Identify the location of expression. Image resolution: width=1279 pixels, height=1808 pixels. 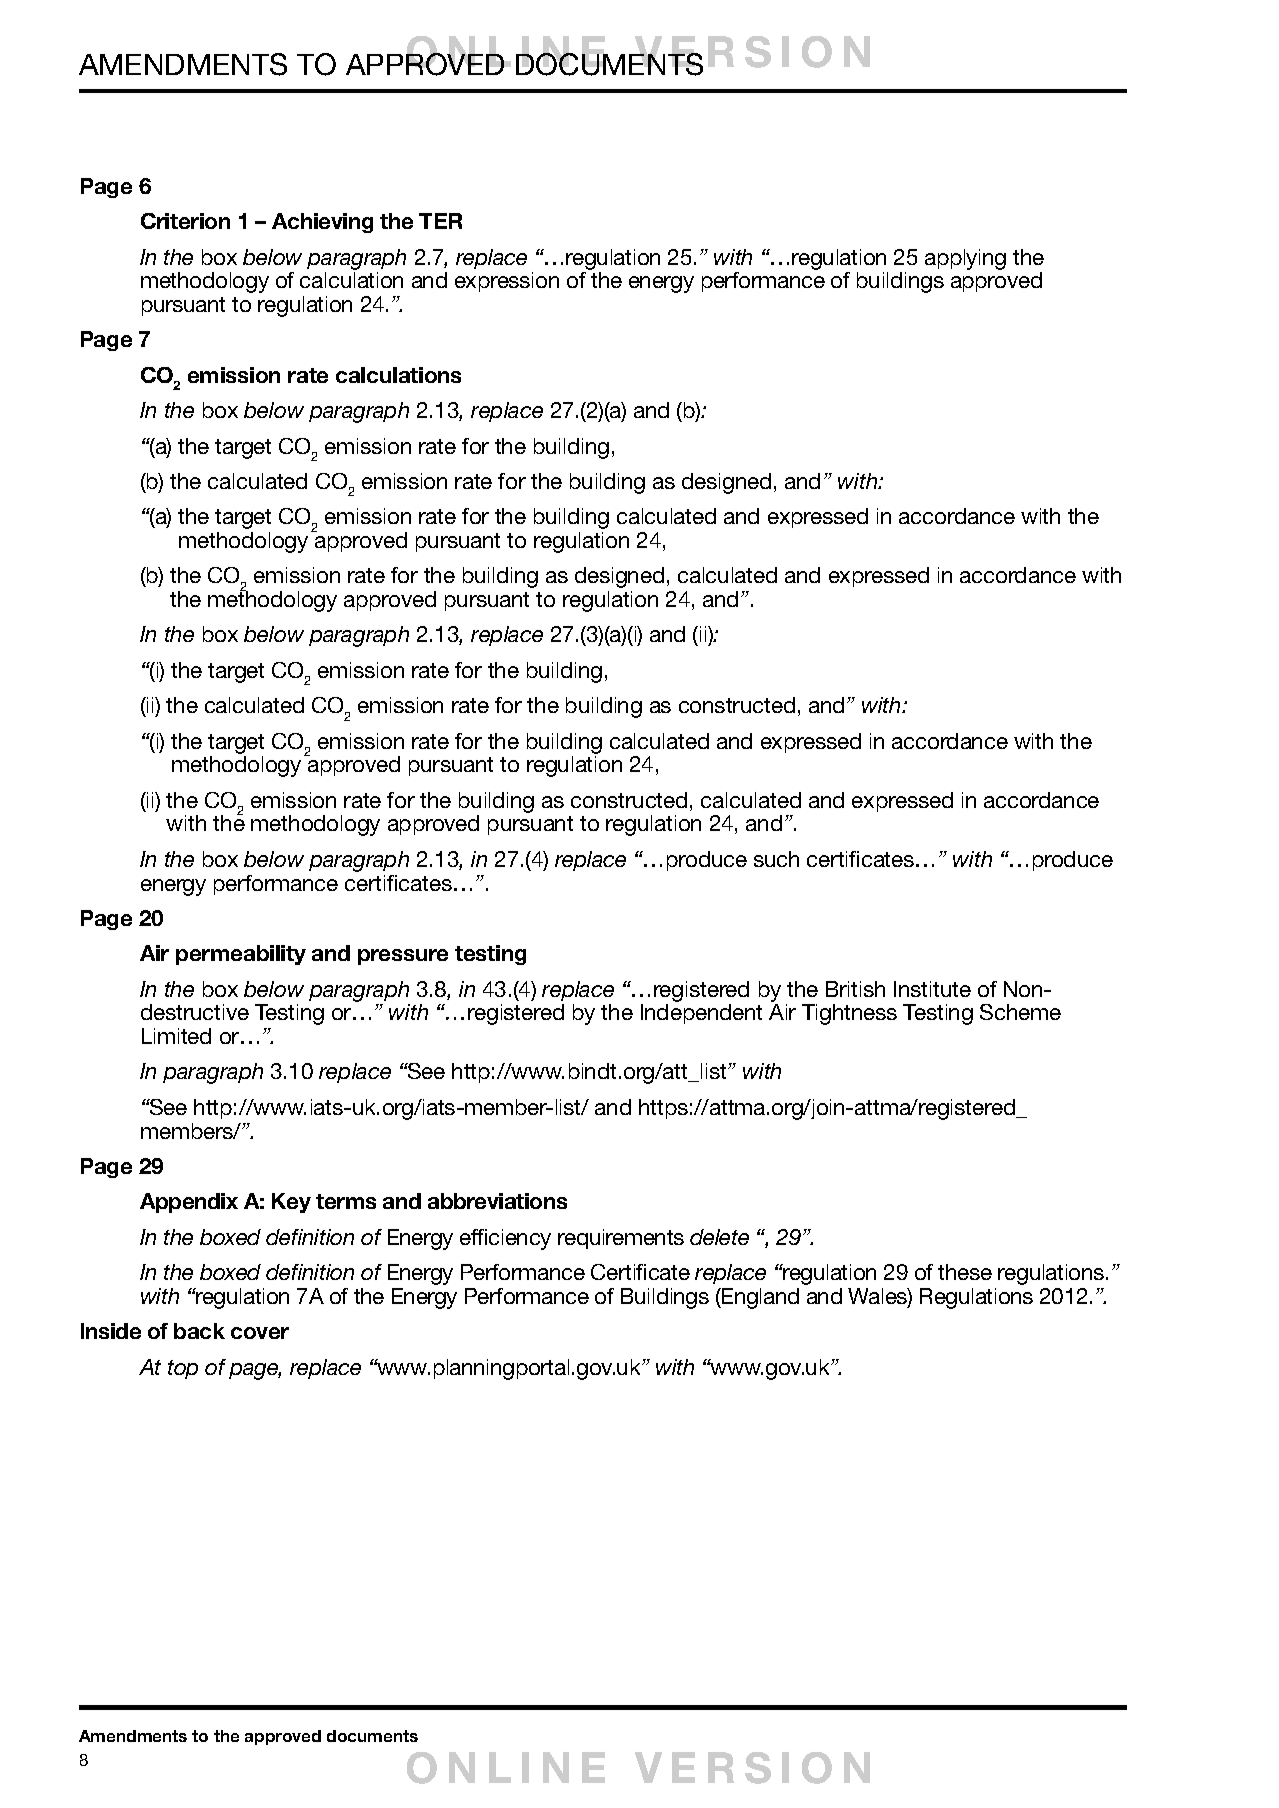
(507, 282).
